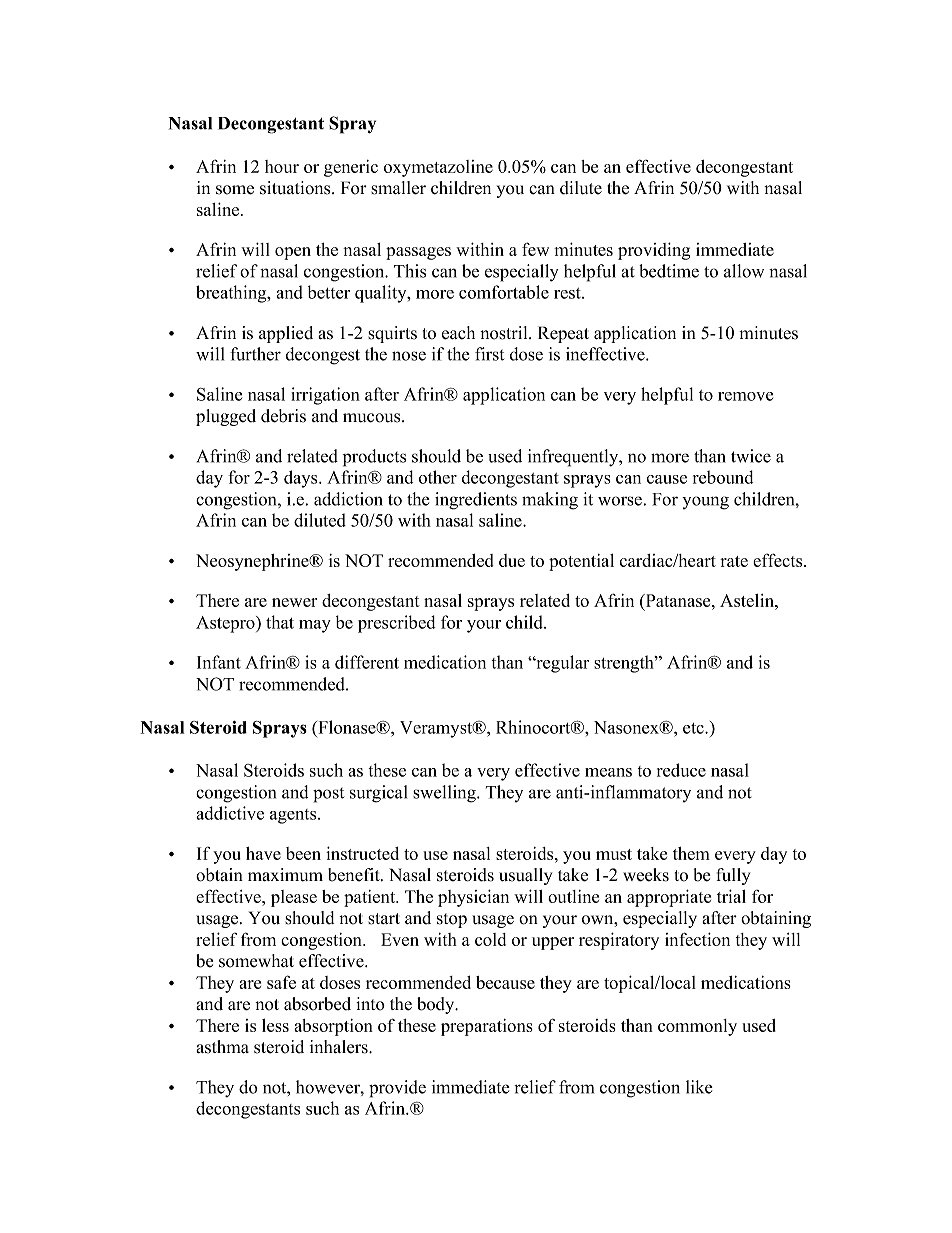  Describe the element at coordinates (255, 354) in the document. I see `further` at that location.
